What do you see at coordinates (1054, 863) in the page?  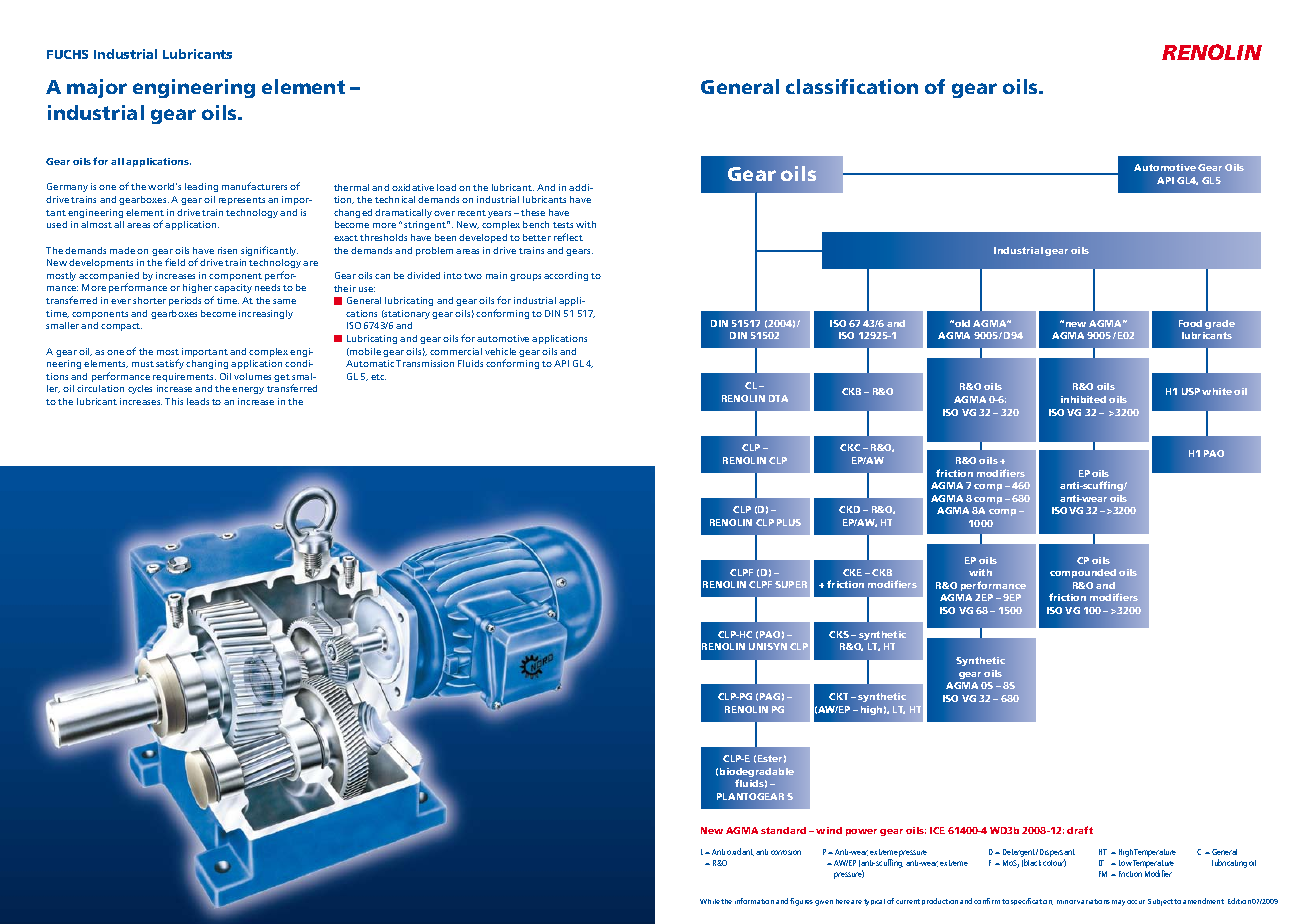 I see `colour` at bounding box center [1054, 863].
